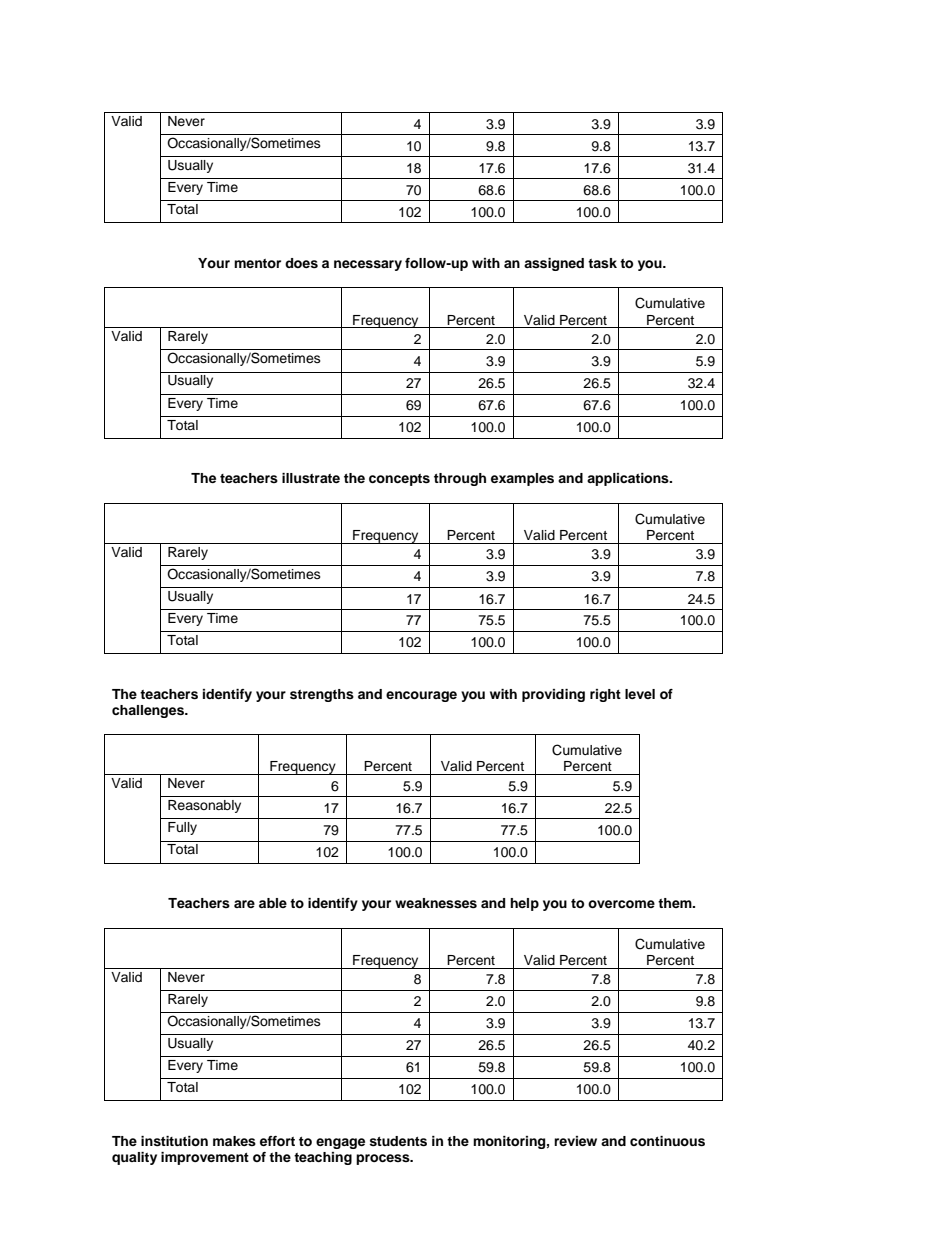 Image resolution: width=952 pixels, height=1233 pixels. What do you see at coordinates (149, 711) in the screenshot?
I see `challenges` at bounding box center [149, 711].
